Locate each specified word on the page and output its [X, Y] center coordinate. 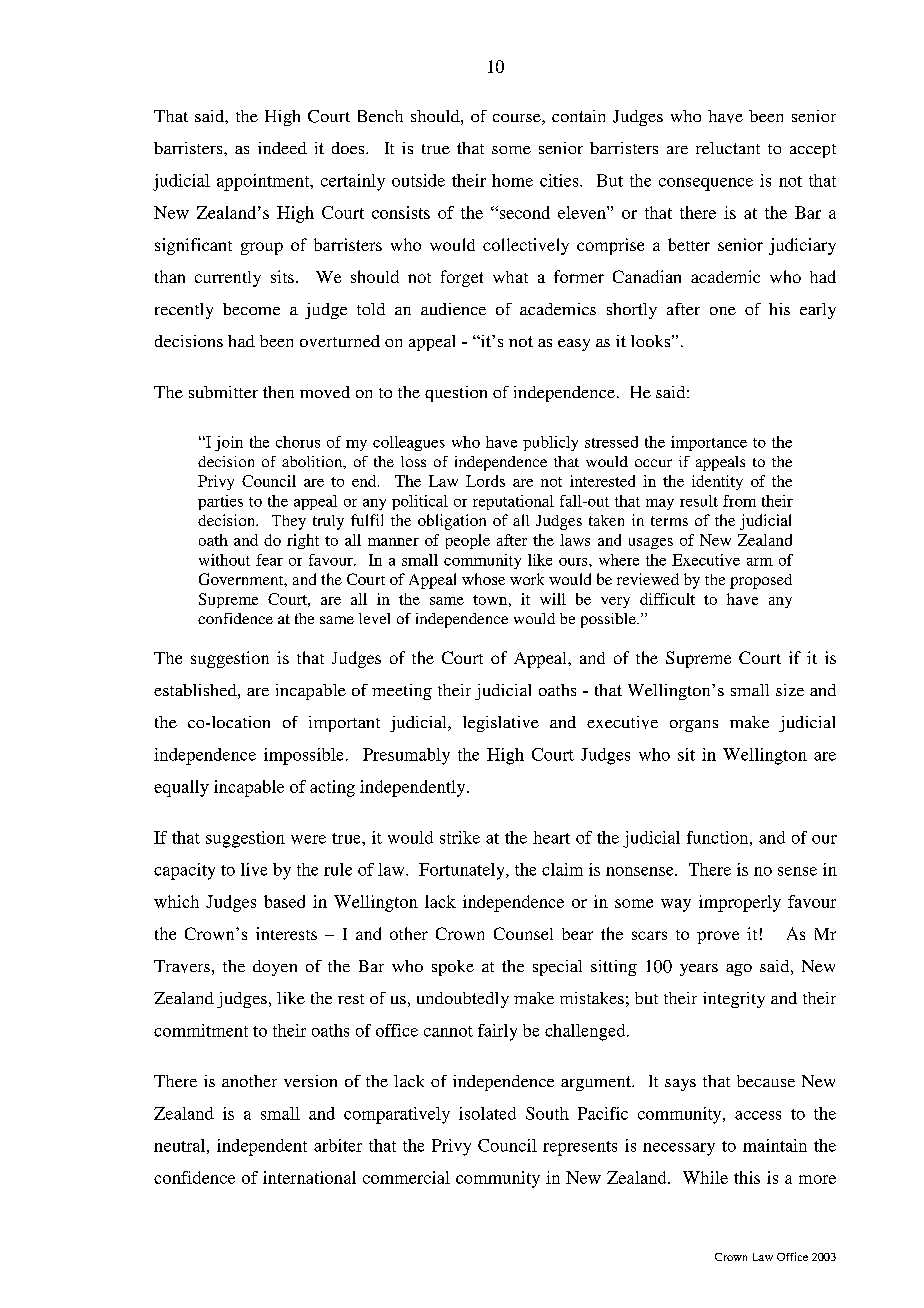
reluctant [728, 148]
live [254, 869]
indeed [282, 148]
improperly [740, 903]
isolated [487, 1113]
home [512, 180]
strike [460, 837]
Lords [485, 481]
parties [220, 502]
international [309, 1177]
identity [717, 482]
